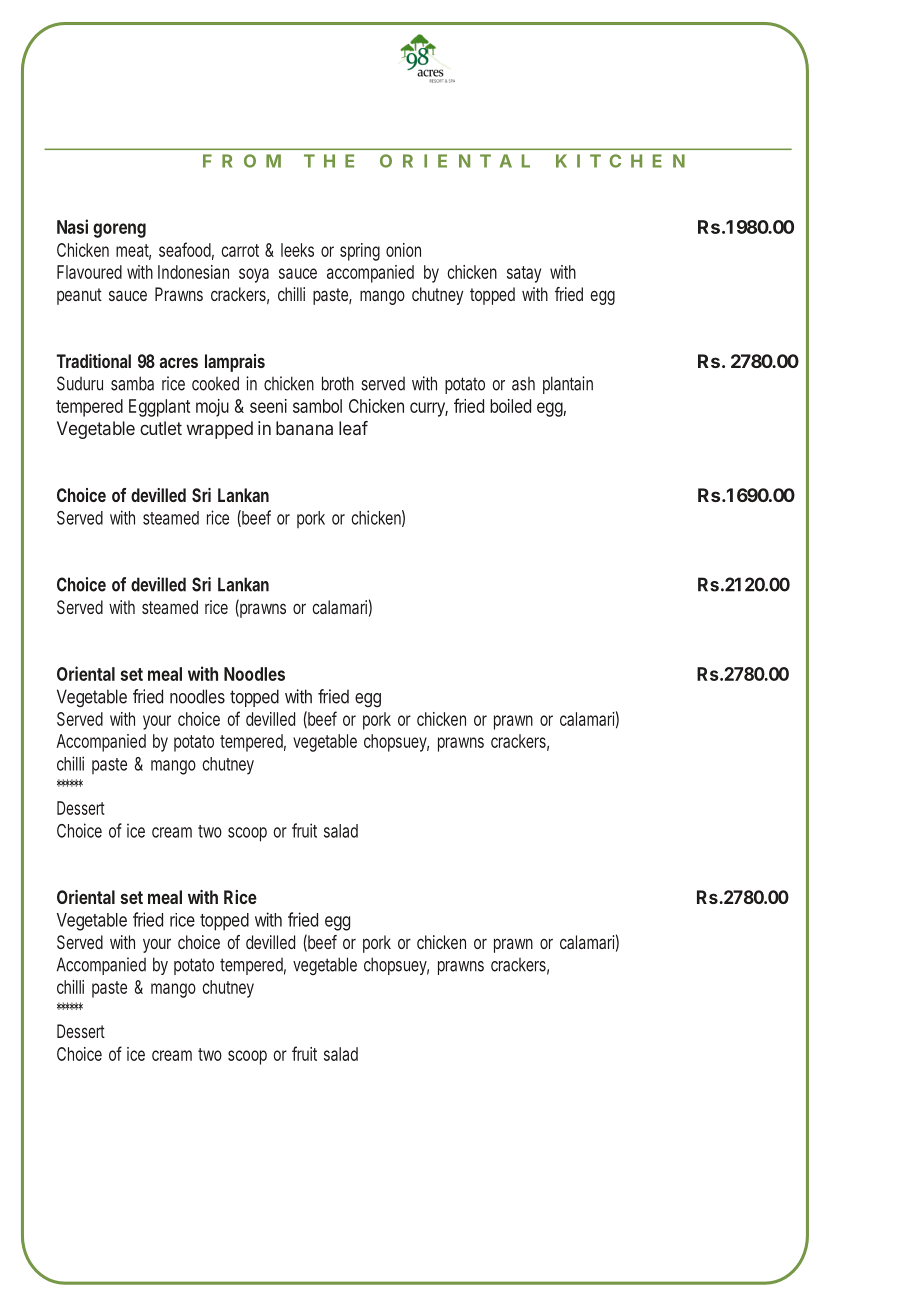  I want to click on banana, so click(304, 428).
